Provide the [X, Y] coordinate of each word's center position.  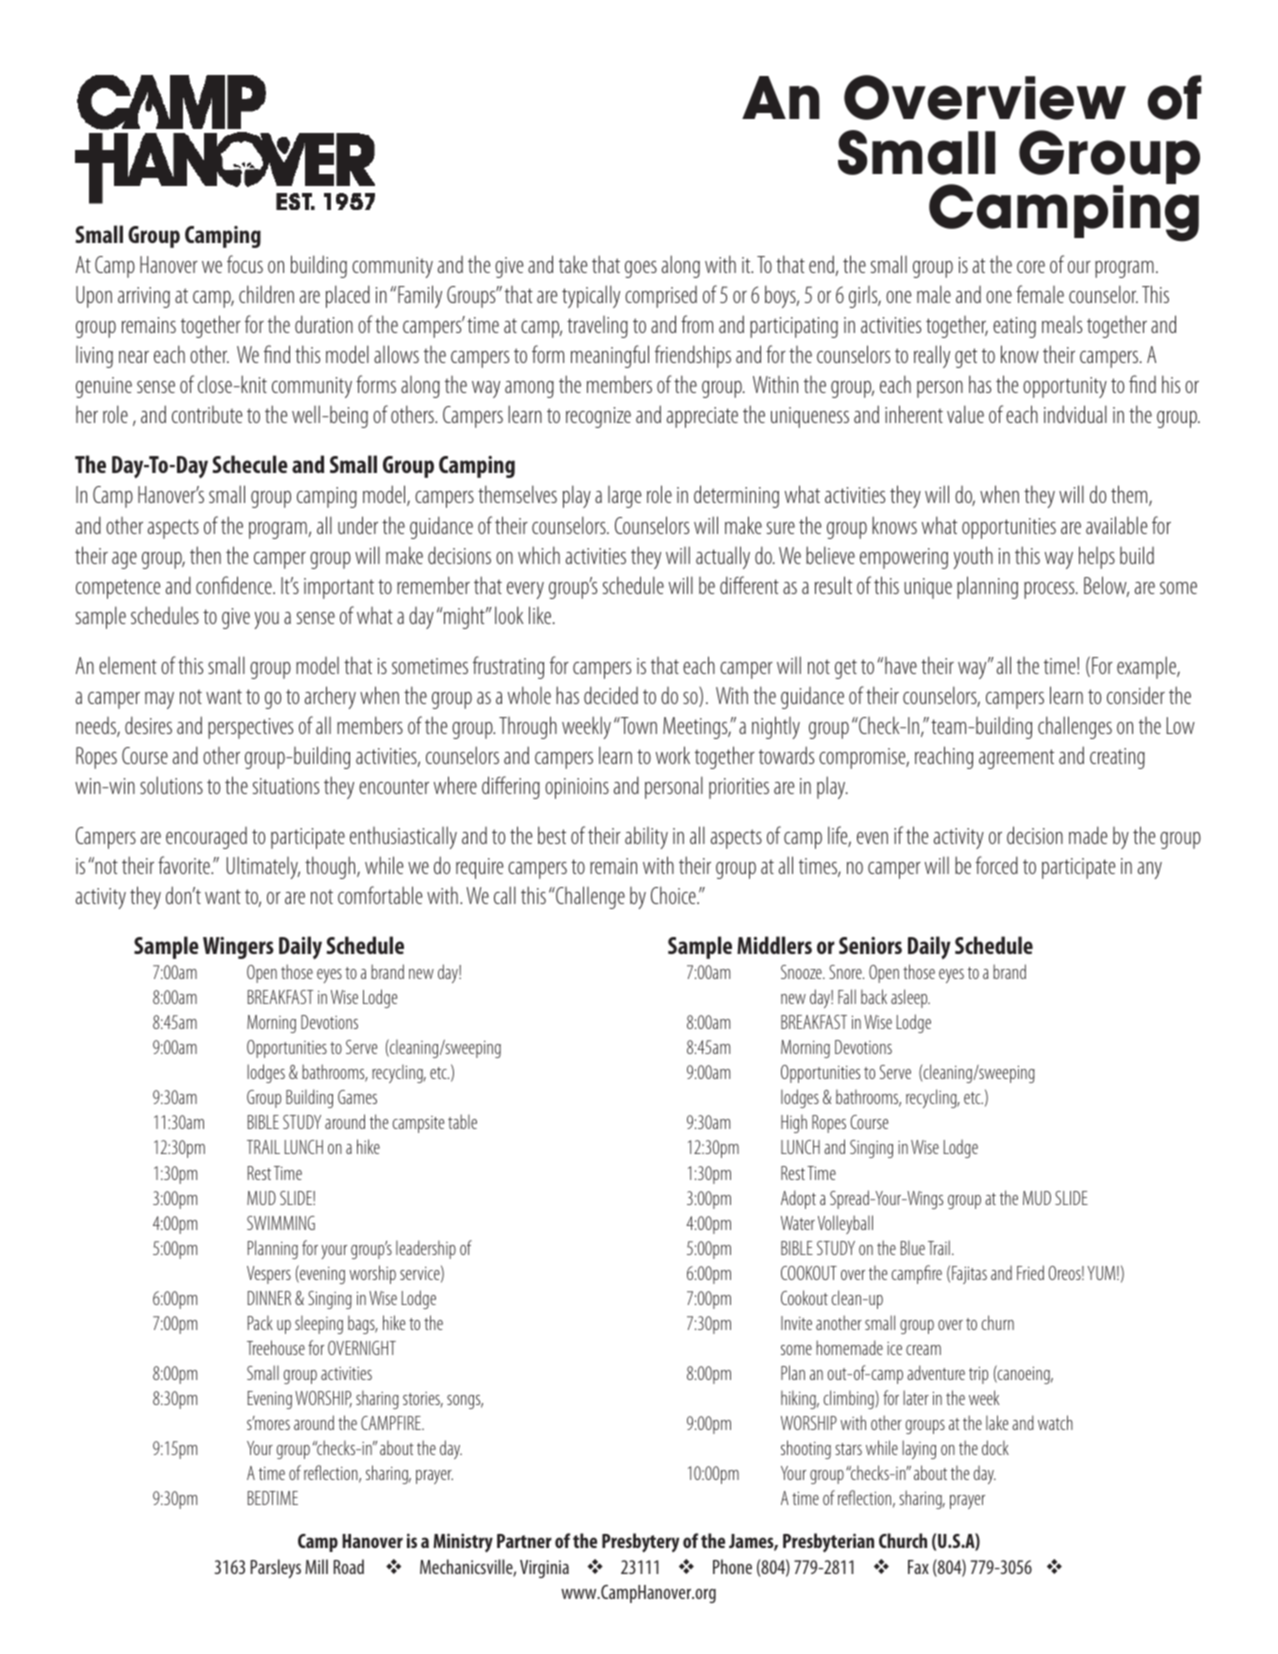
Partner [524, 1541]
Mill [316, 1566]
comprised [661, 297]
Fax [918, 1567]
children [266, 294]
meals [1062, 324]
